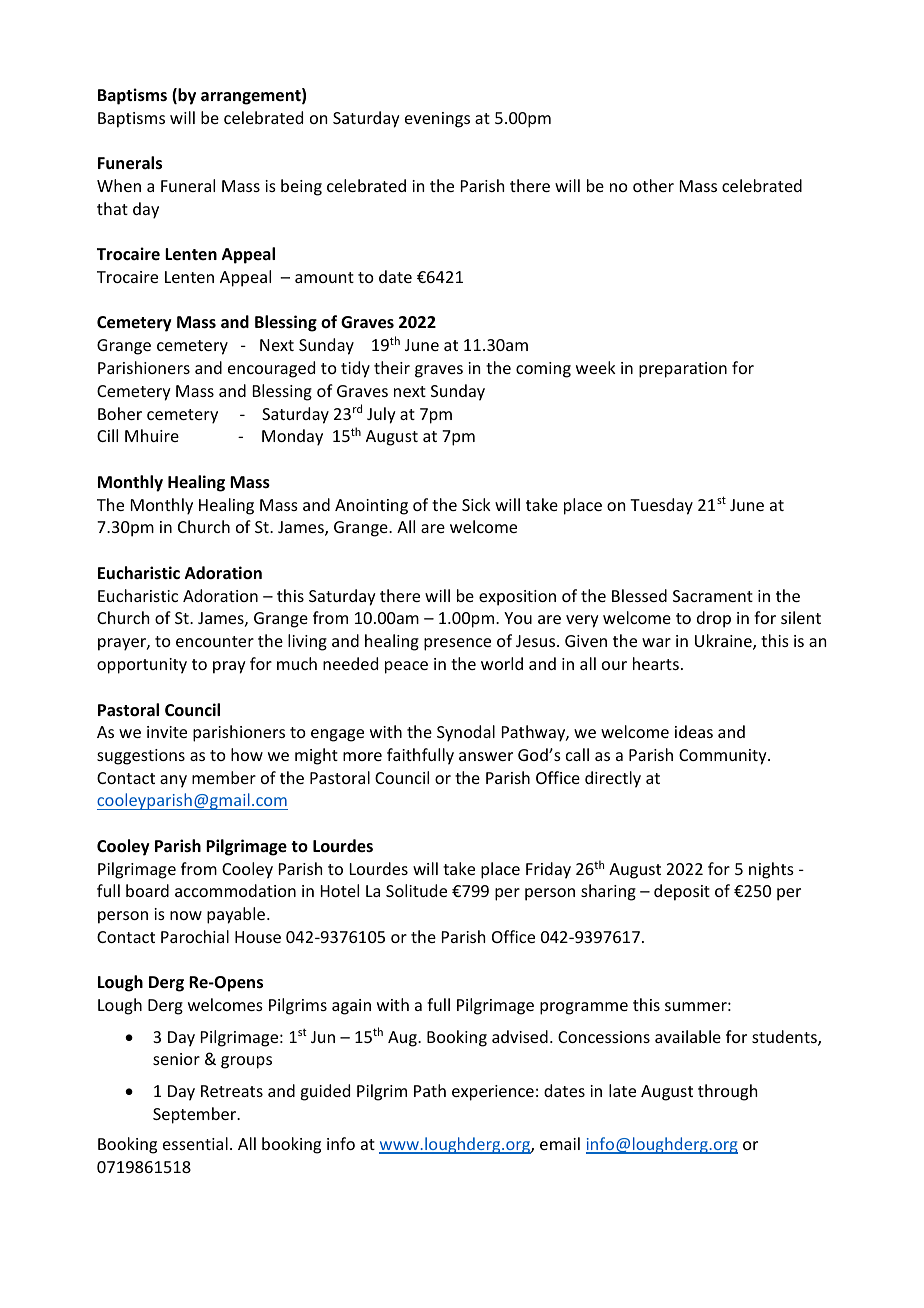 This screenshot has height=1308, width=924. Describe the element at coordinates (119, 185) in the screenshot. I see `When` at that location.
